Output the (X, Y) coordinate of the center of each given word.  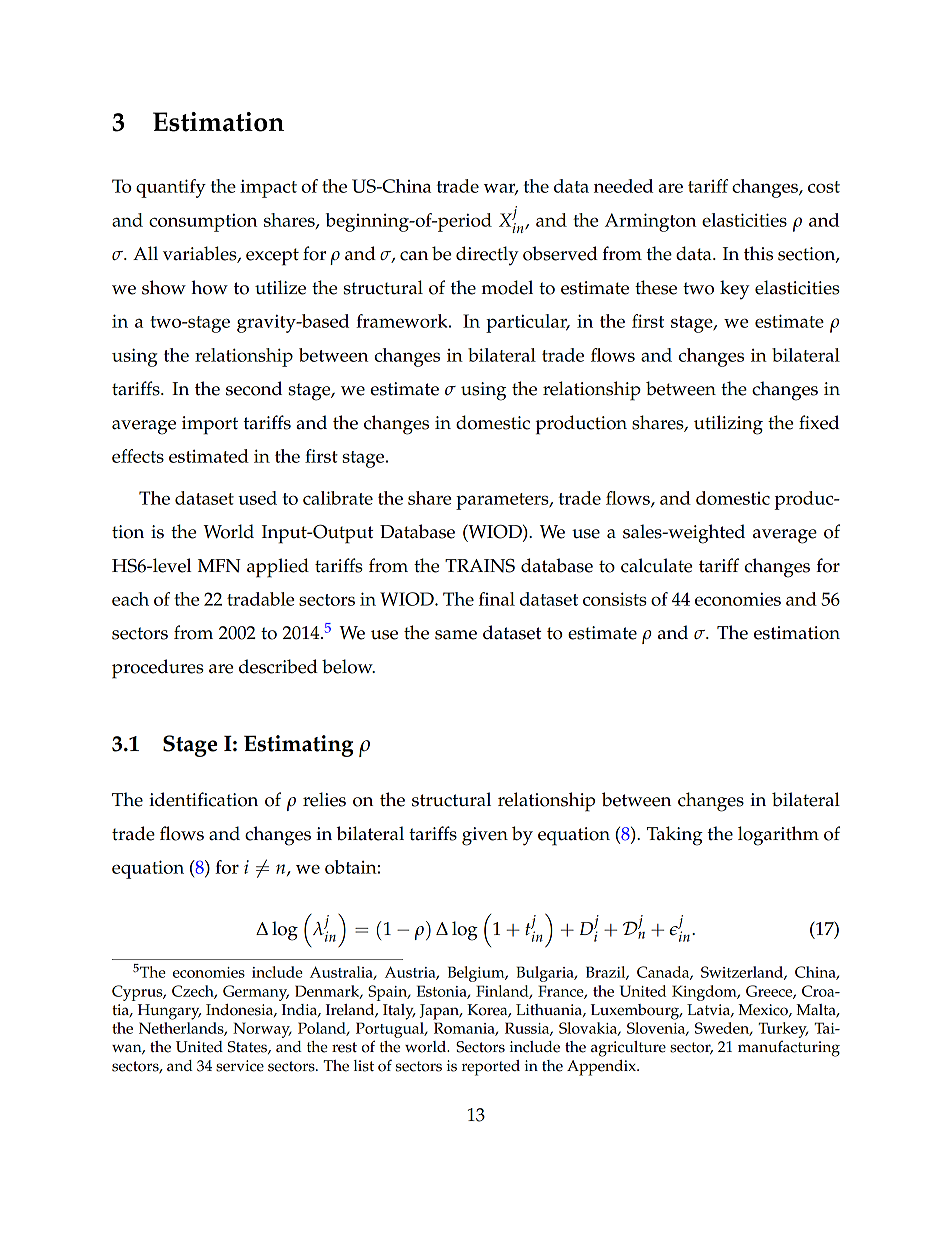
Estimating (298, 746)
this (758, 253)
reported (491, 1068)
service (240, 1066)
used (257, 498)
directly (487, 256)
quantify (171, 188)
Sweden (723, 1029)
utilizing (728, 425)
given (485, 836)
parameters (503, 501)
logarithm (778, 836)
